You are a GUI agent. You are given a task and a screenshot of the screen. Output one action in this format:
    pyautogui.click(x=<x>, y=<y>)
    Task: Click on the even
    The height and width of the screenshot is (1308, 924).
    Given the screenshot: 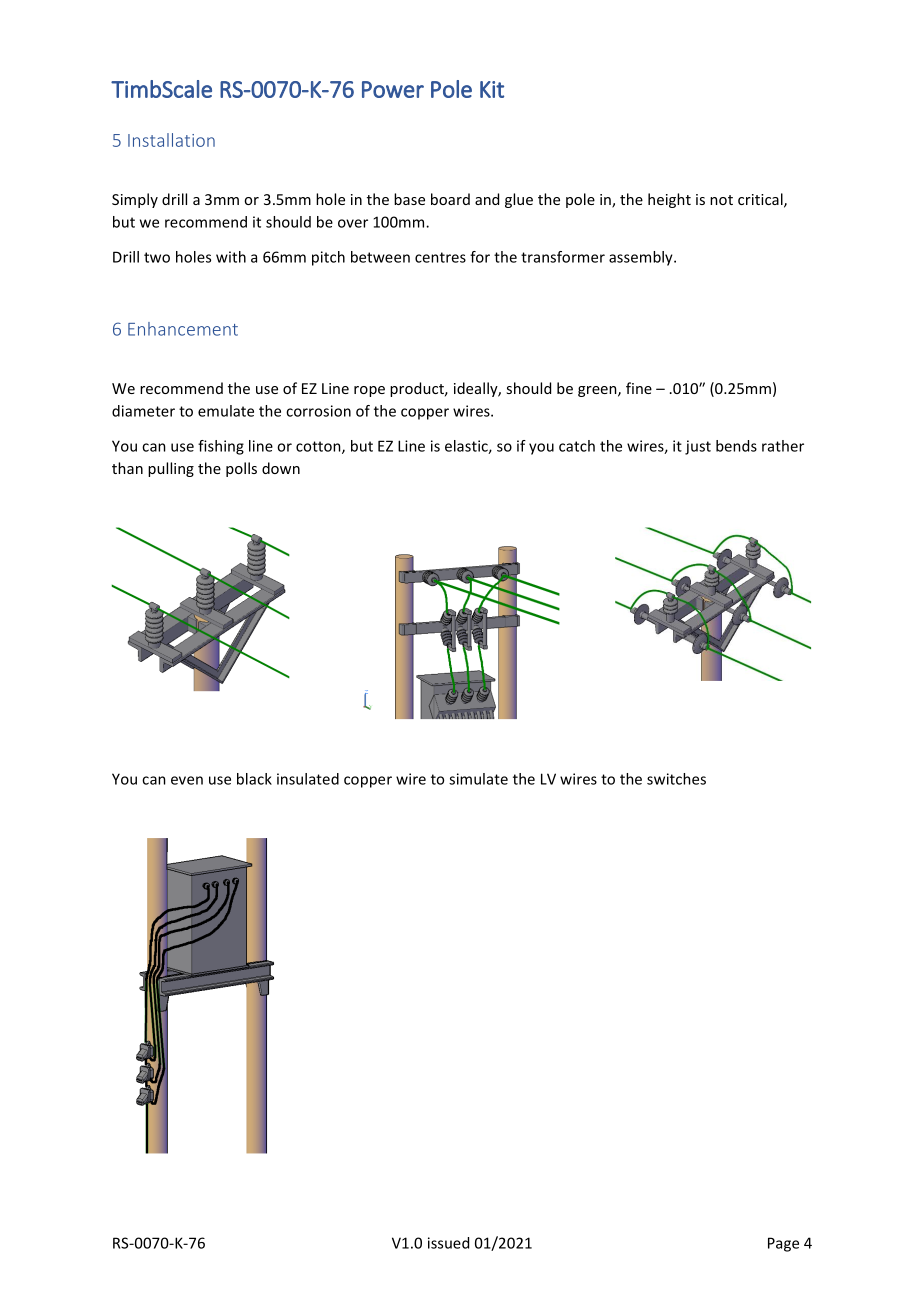 What is the action you would take?
    pyautogui.click(x=187, y=780)
